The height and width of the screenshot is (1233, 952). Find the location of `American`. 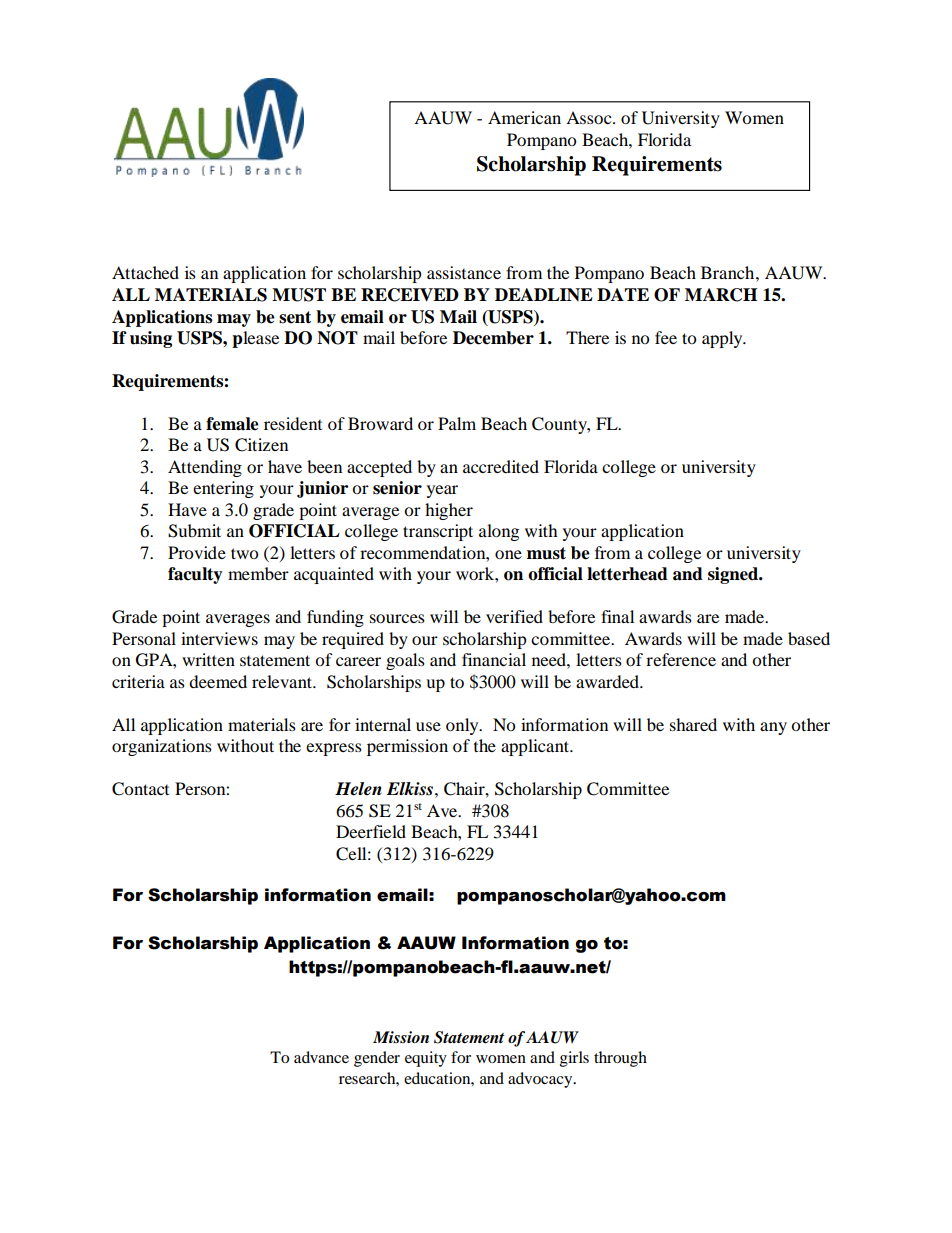

American is located at coordinates (524, 117).
